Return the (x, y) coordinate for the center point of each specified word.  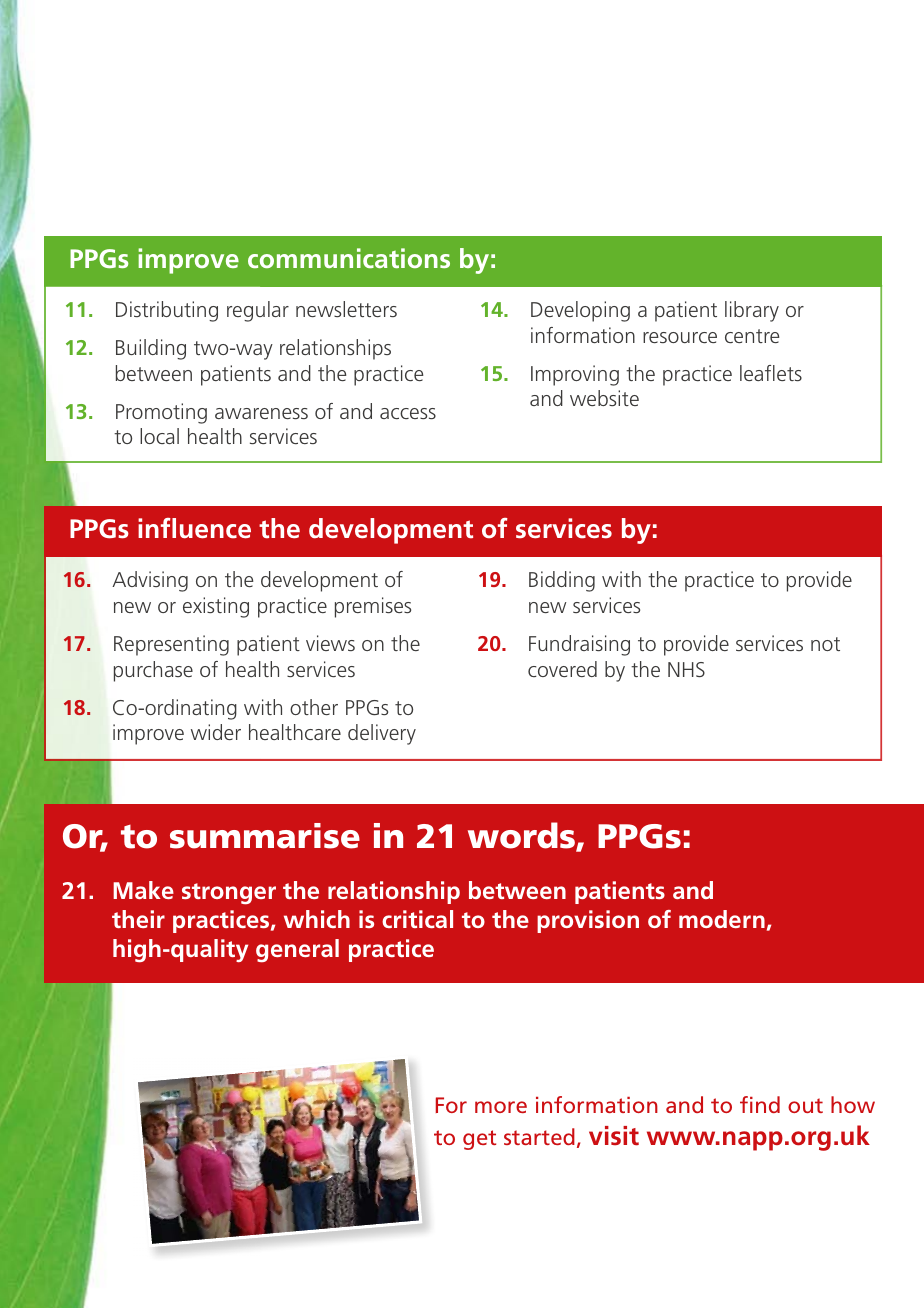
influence (194, 528)
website (604, 398)
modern (722, 919)
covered (562, 669)
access (408, 413)
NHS (686, 669)
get (479, 1140)
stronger (229, 894)
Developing (580, 311)
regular (258, 311)
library (752, 311)
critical (417, 919)
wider (216, 732)
